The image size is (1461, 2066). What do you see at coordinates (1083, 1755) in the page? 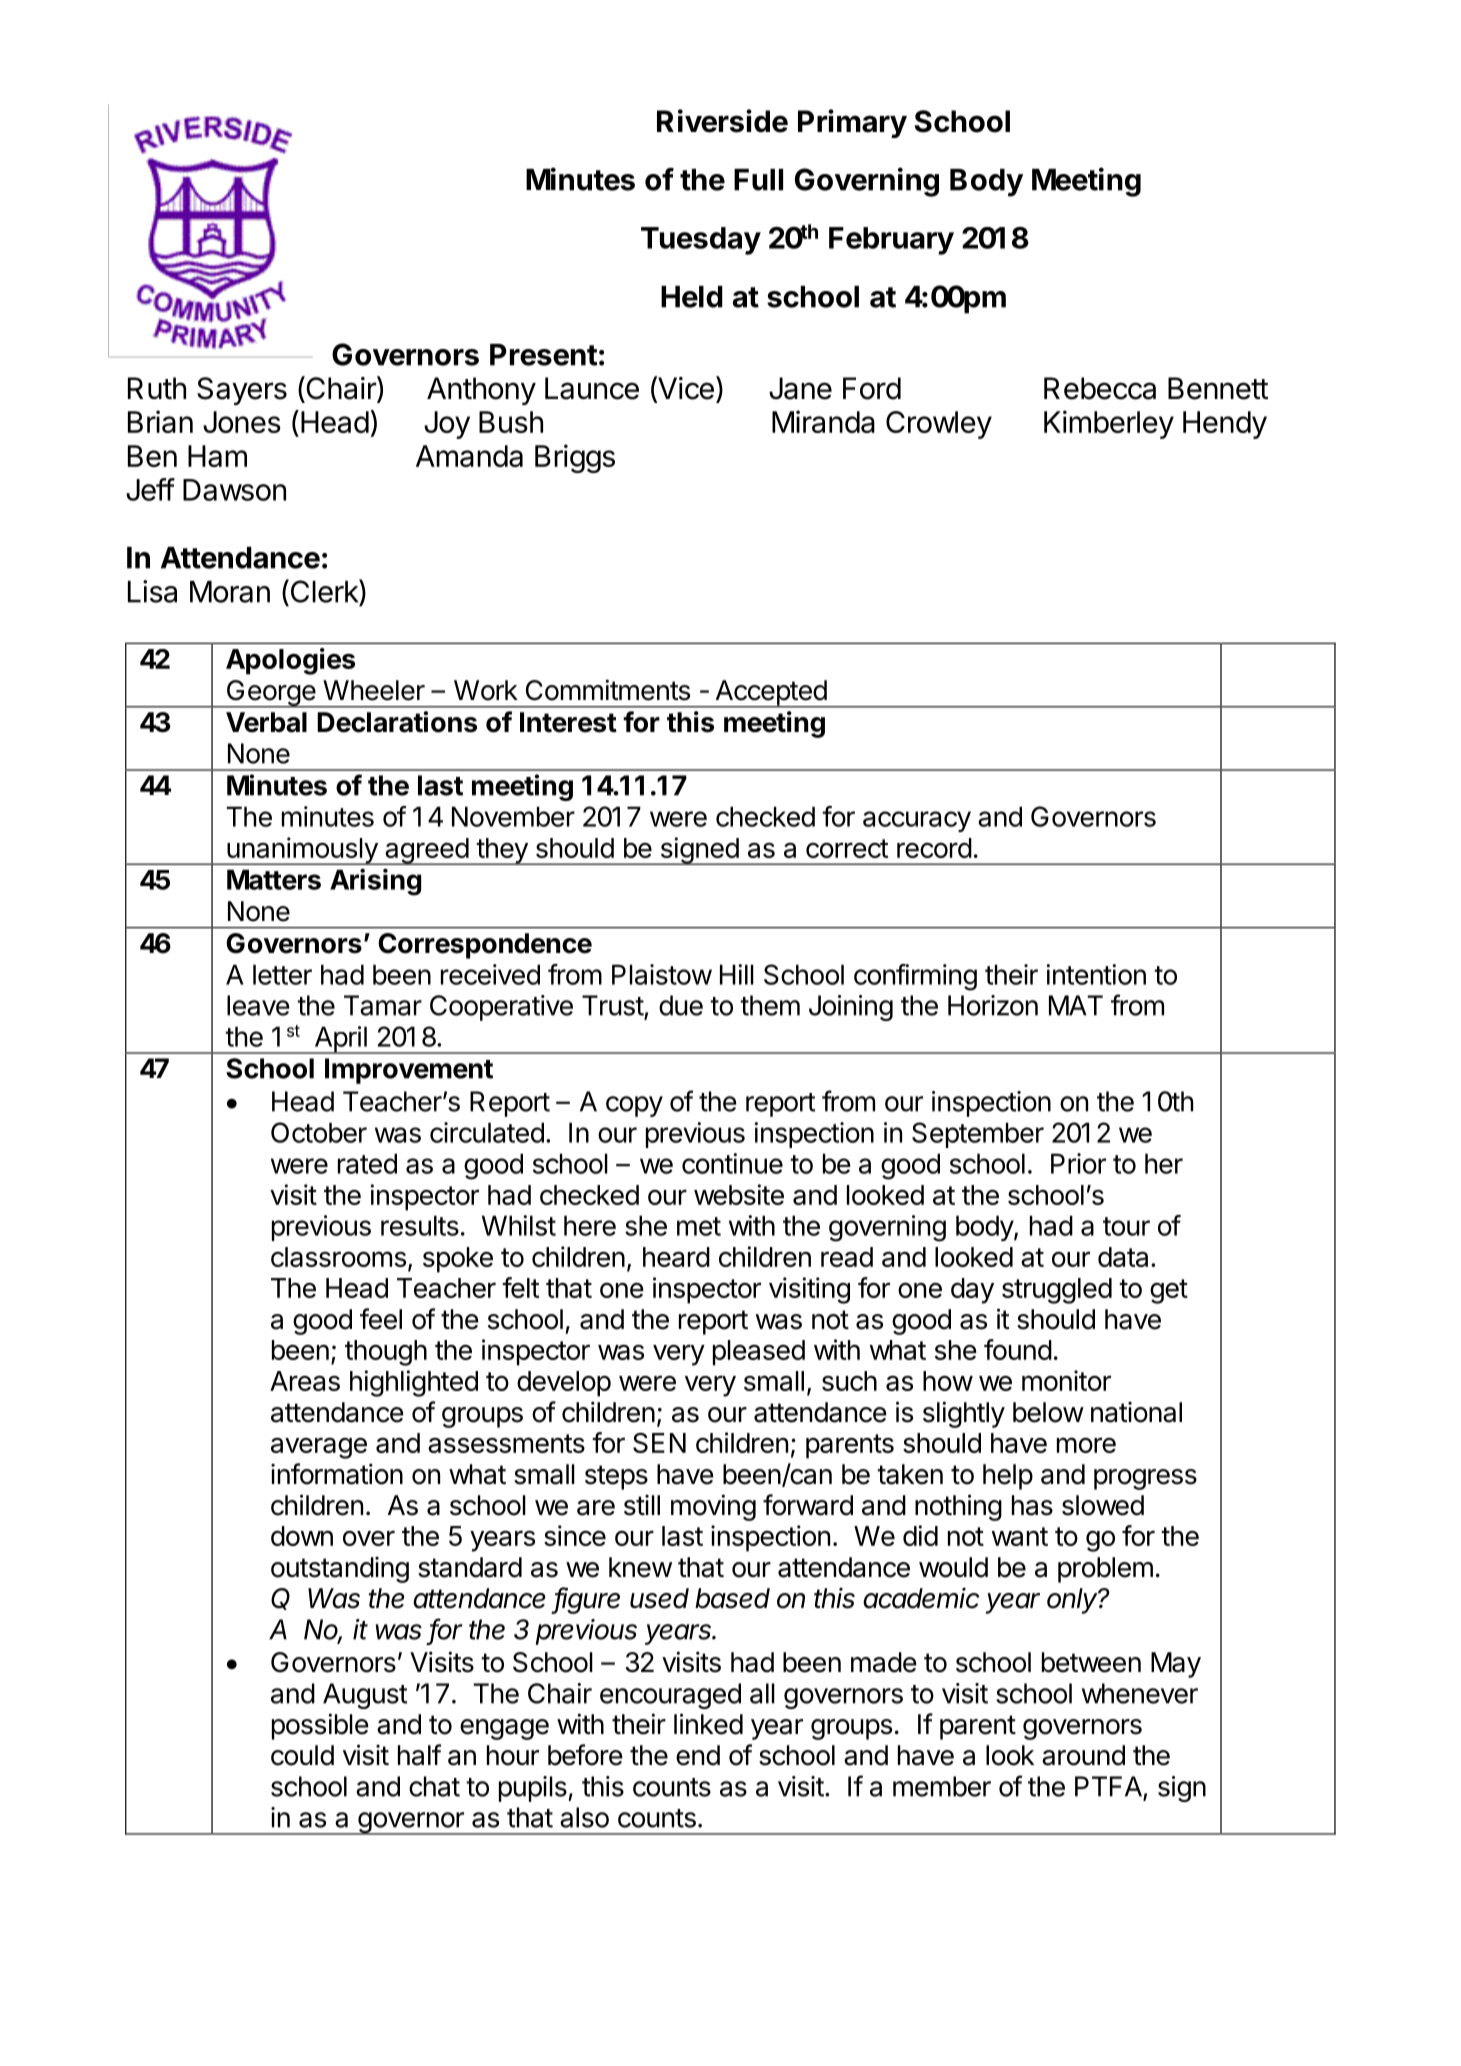
I see `around` at bounding box center [1083, 1755].
